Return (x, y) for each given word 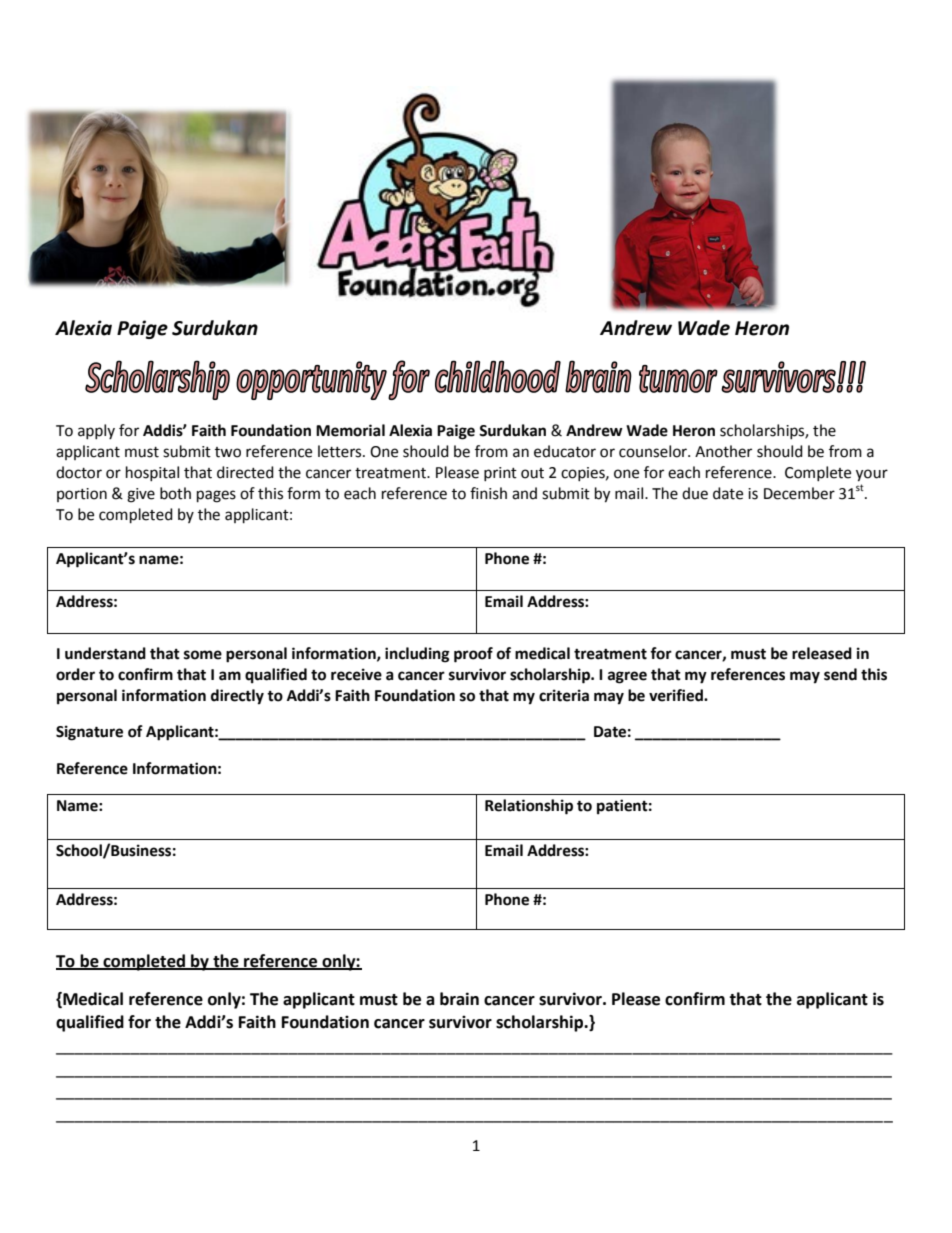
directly (237, 697)
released (822, 653)
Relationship (529, 807)
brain (459, 999)
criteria (564, 695)
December (799, 493)
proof (473, 655)
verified (677, 695)
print (500, 474)
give (141, 495)
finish (488, 493)
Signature (89, 733)
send (840, 674)
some (203, 655)
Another (723, 451)
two (228, 452)
